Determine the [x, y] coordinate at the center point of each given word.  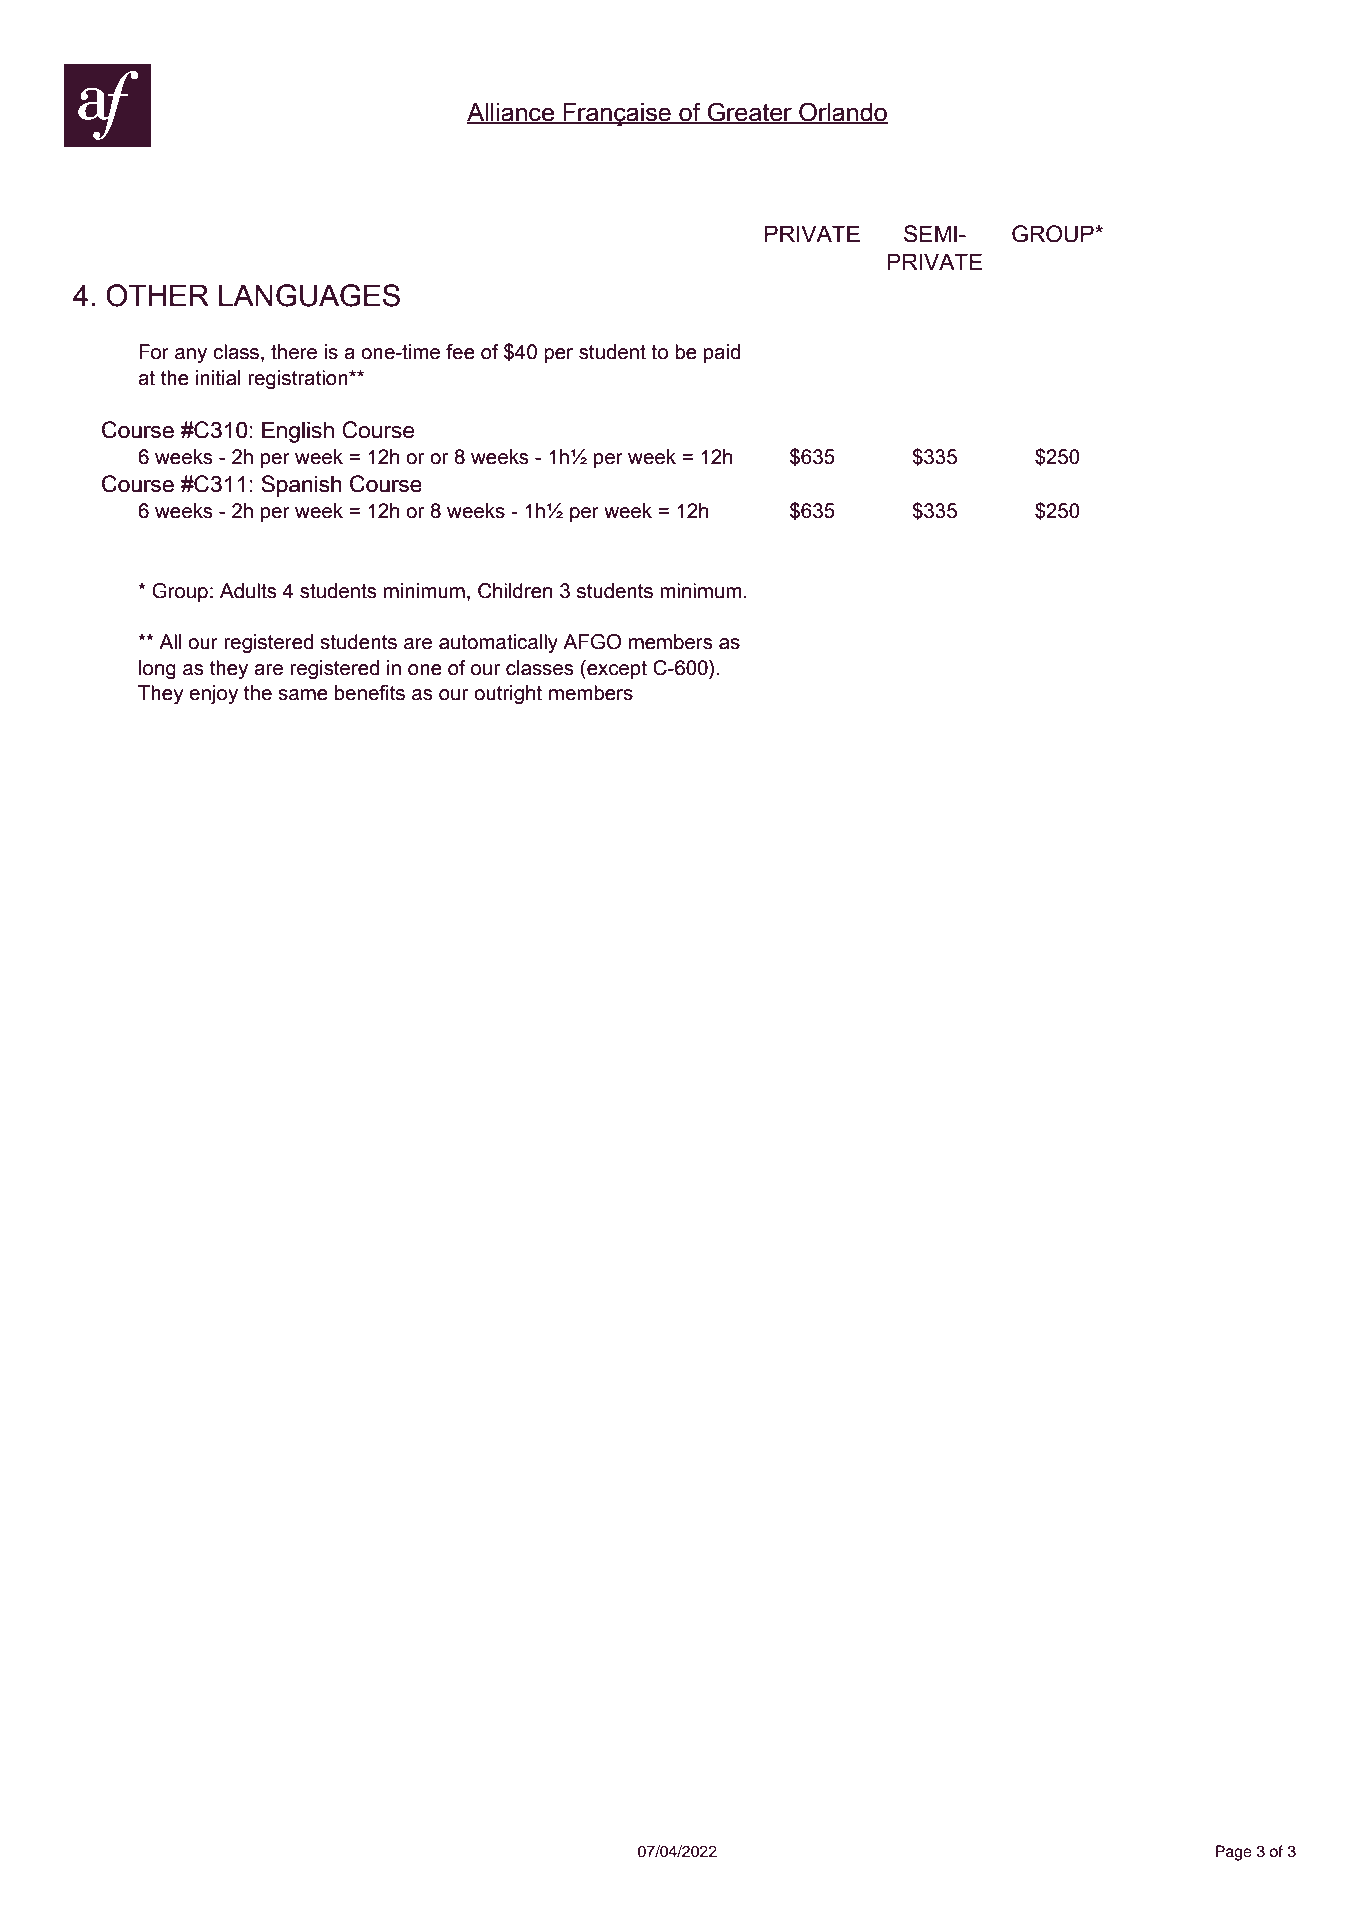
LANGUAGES [309, 295]
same [303, 695]
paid [722, 353]
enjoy [213, 694]
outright [508, 694]
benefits [370, 693]
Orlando [842, 113]
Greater [750, 113]
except [616, 669]
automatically [498, 643]
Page [1234, 1853]
